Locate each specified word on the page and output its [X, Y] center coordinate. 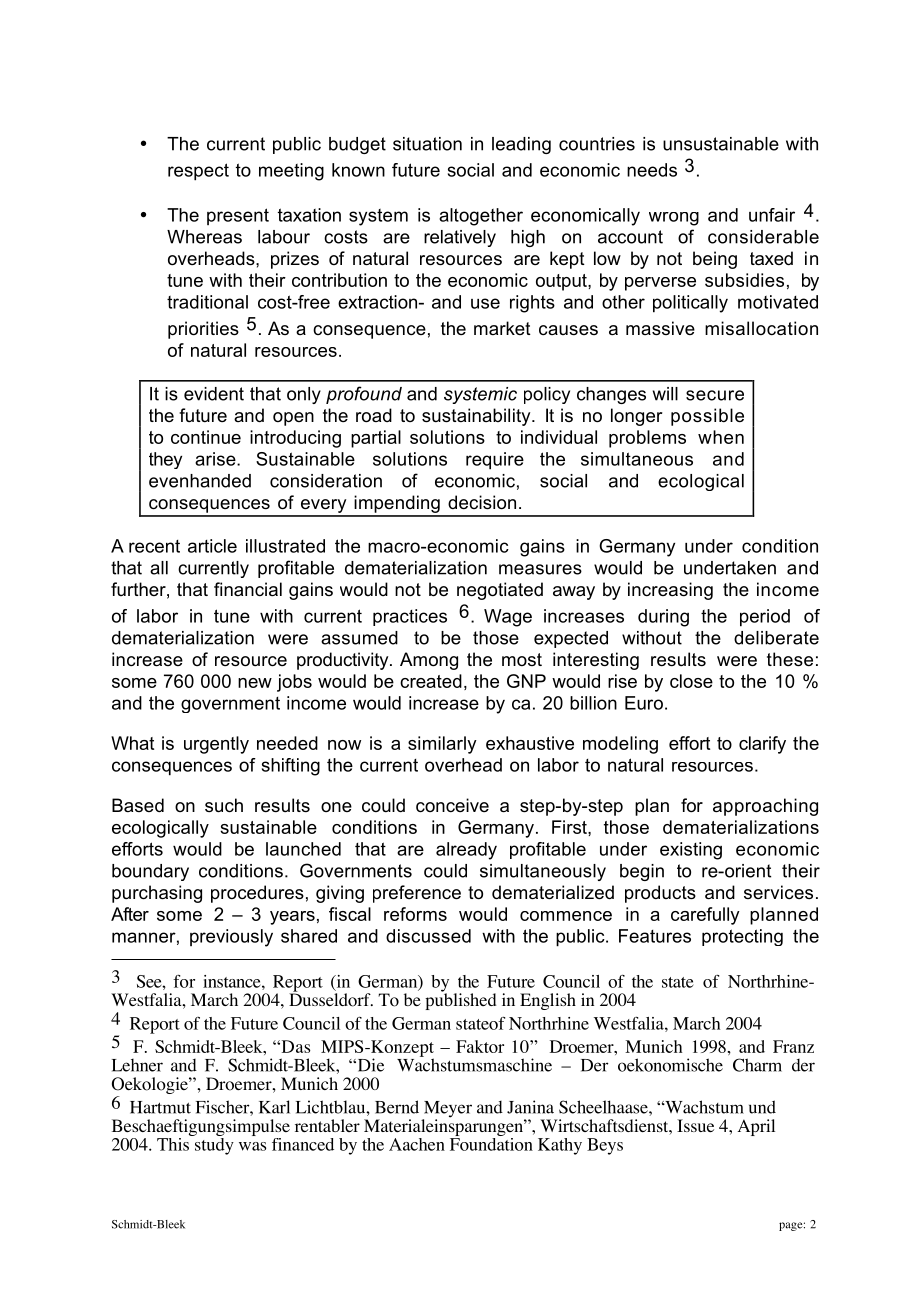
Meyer [447, 1110]
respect [198, 172]
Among [429, 661]
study [213, 1145]
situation [427, 144]
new [255, 683]
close [691, 681]
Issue [695, 1125]
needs [652, 170]
